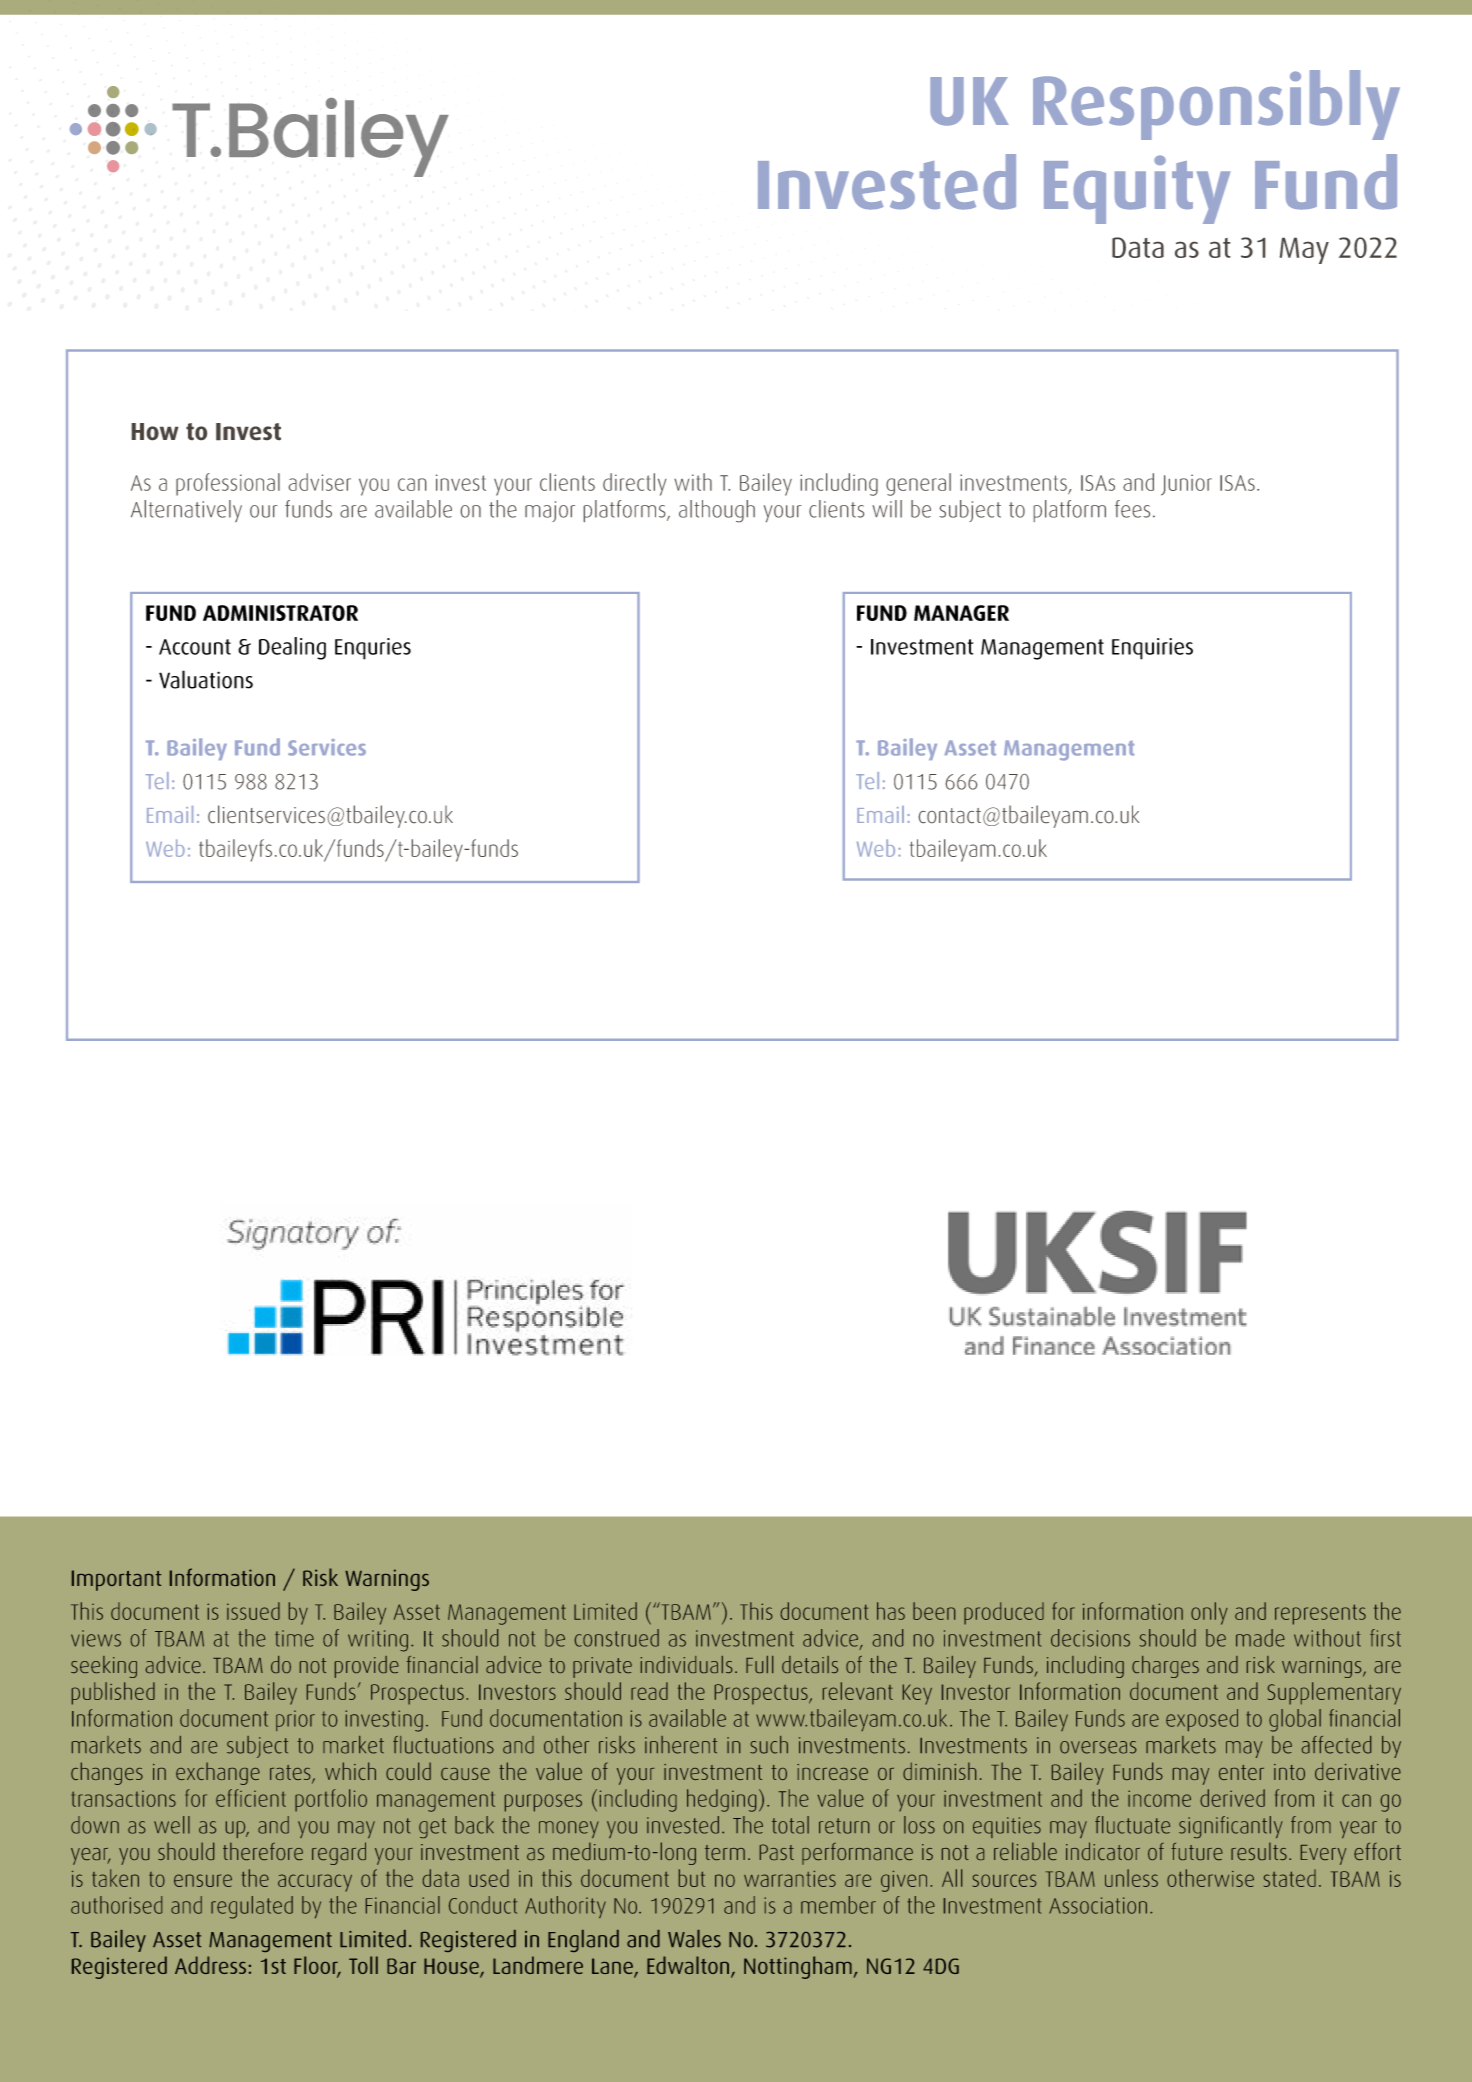 The width and height of the document is (1472, 2082). I want to click on Equity, so click(1137, 189).
